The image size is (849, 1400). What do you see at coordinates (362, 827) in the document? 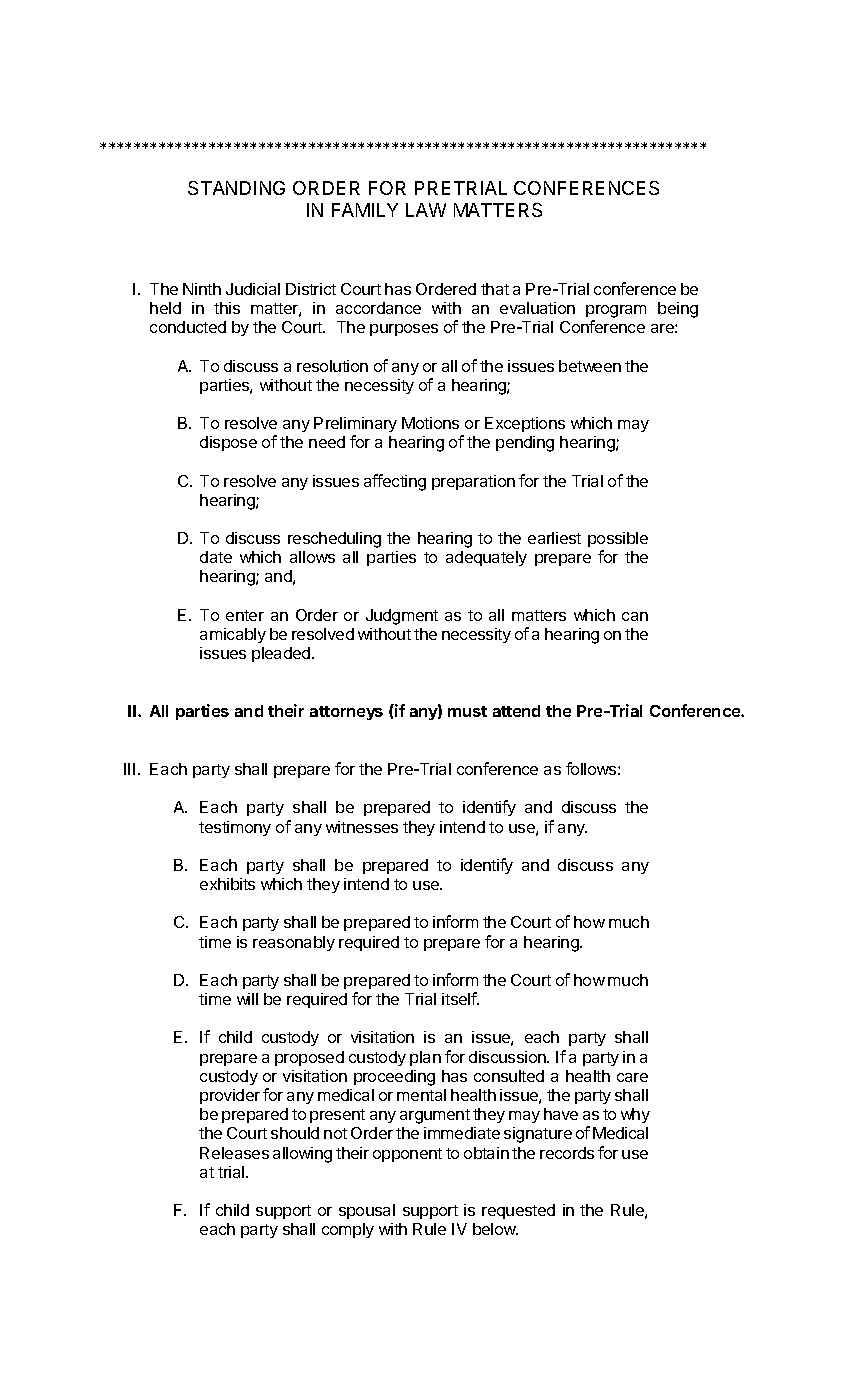
I see `witnesses` at bounding box center [362, 827].
